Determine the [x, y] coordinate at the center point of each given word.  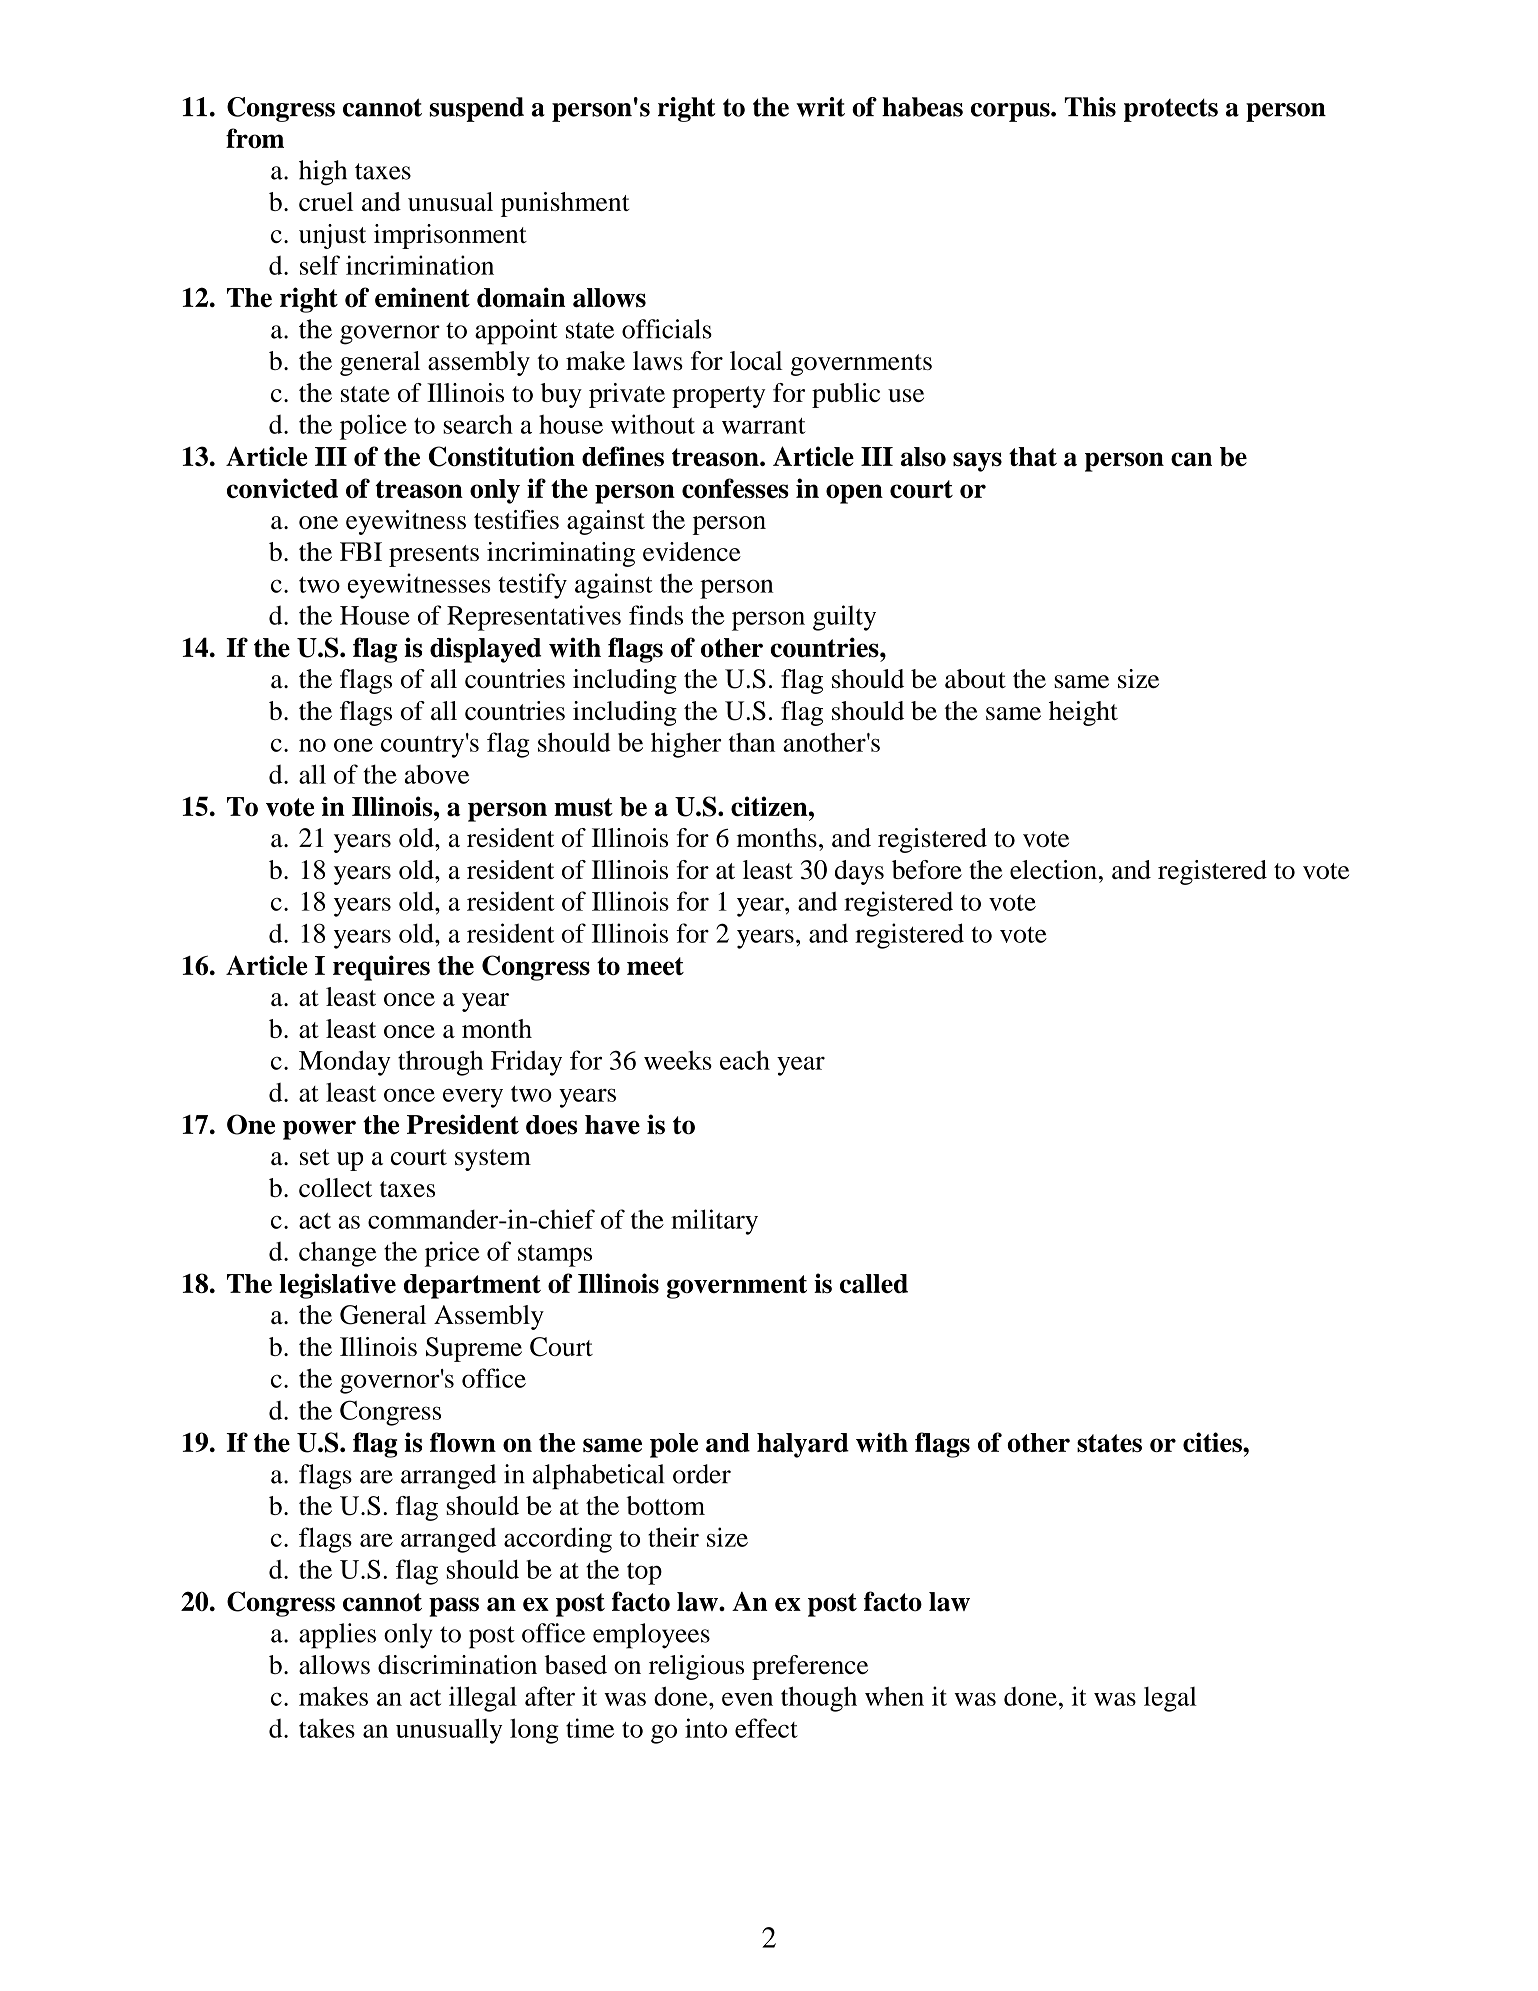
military [714, 1222]
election [1053, 869]
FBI [361, 551]
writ [820, 107]
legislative [337, 1286]
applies [337, 1636]
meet [655, 966]
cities [1213, 1442]
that [1033, 457]
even [747, 1699]
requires [381, 968]
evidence [692, 551]
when [894, 1696]
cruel [326, 201]
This [1090, 107]
